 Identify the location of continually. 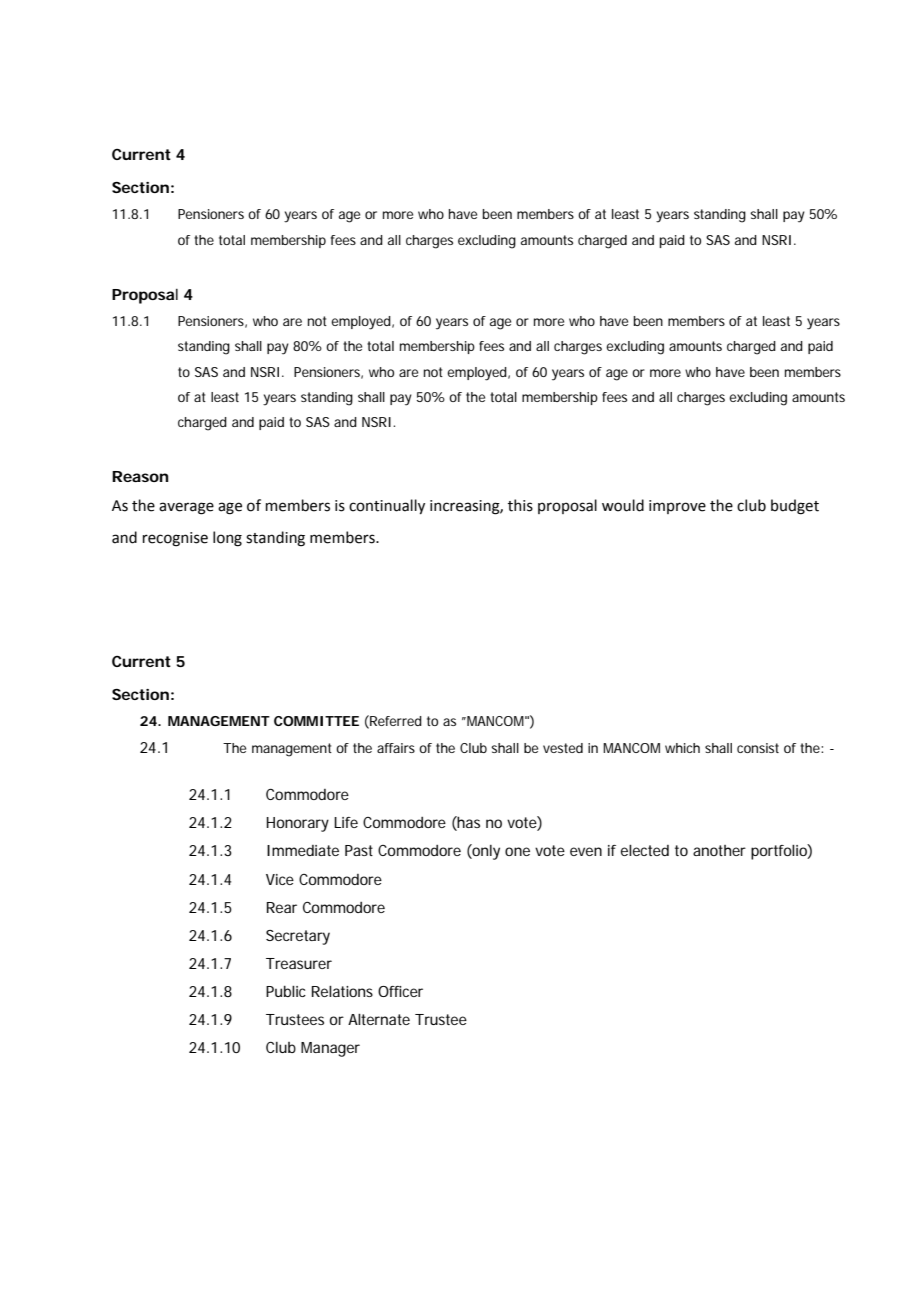
(387, 506).
